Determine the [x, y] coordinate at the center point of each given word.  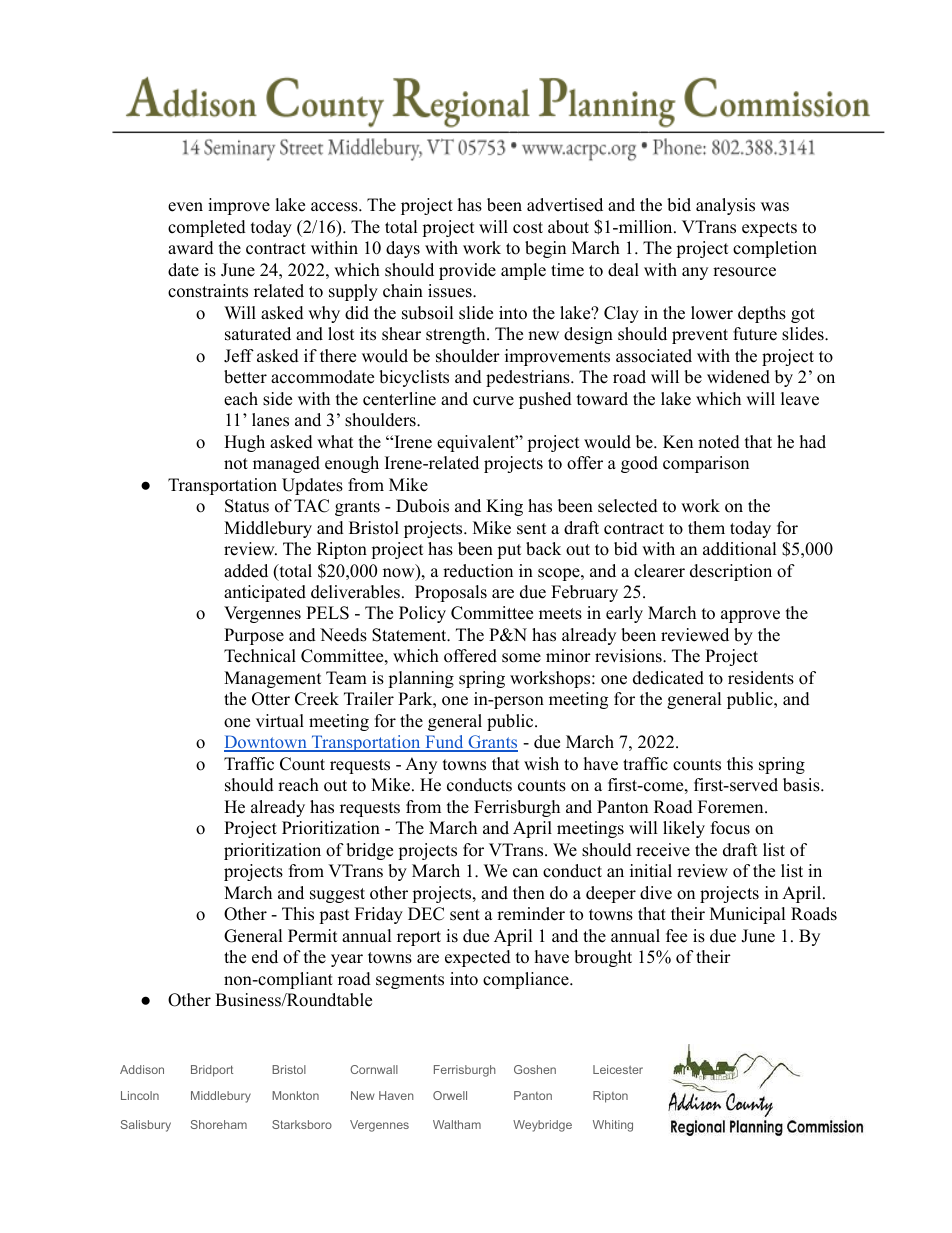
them [706, 528]
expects [769, 229]
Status [247, 506]
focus [730, 828]
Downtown [266, 743]
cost [528, 228]
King [504, 507]
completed [207, 228]
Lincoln [140, 1095]
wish [541, 764]
